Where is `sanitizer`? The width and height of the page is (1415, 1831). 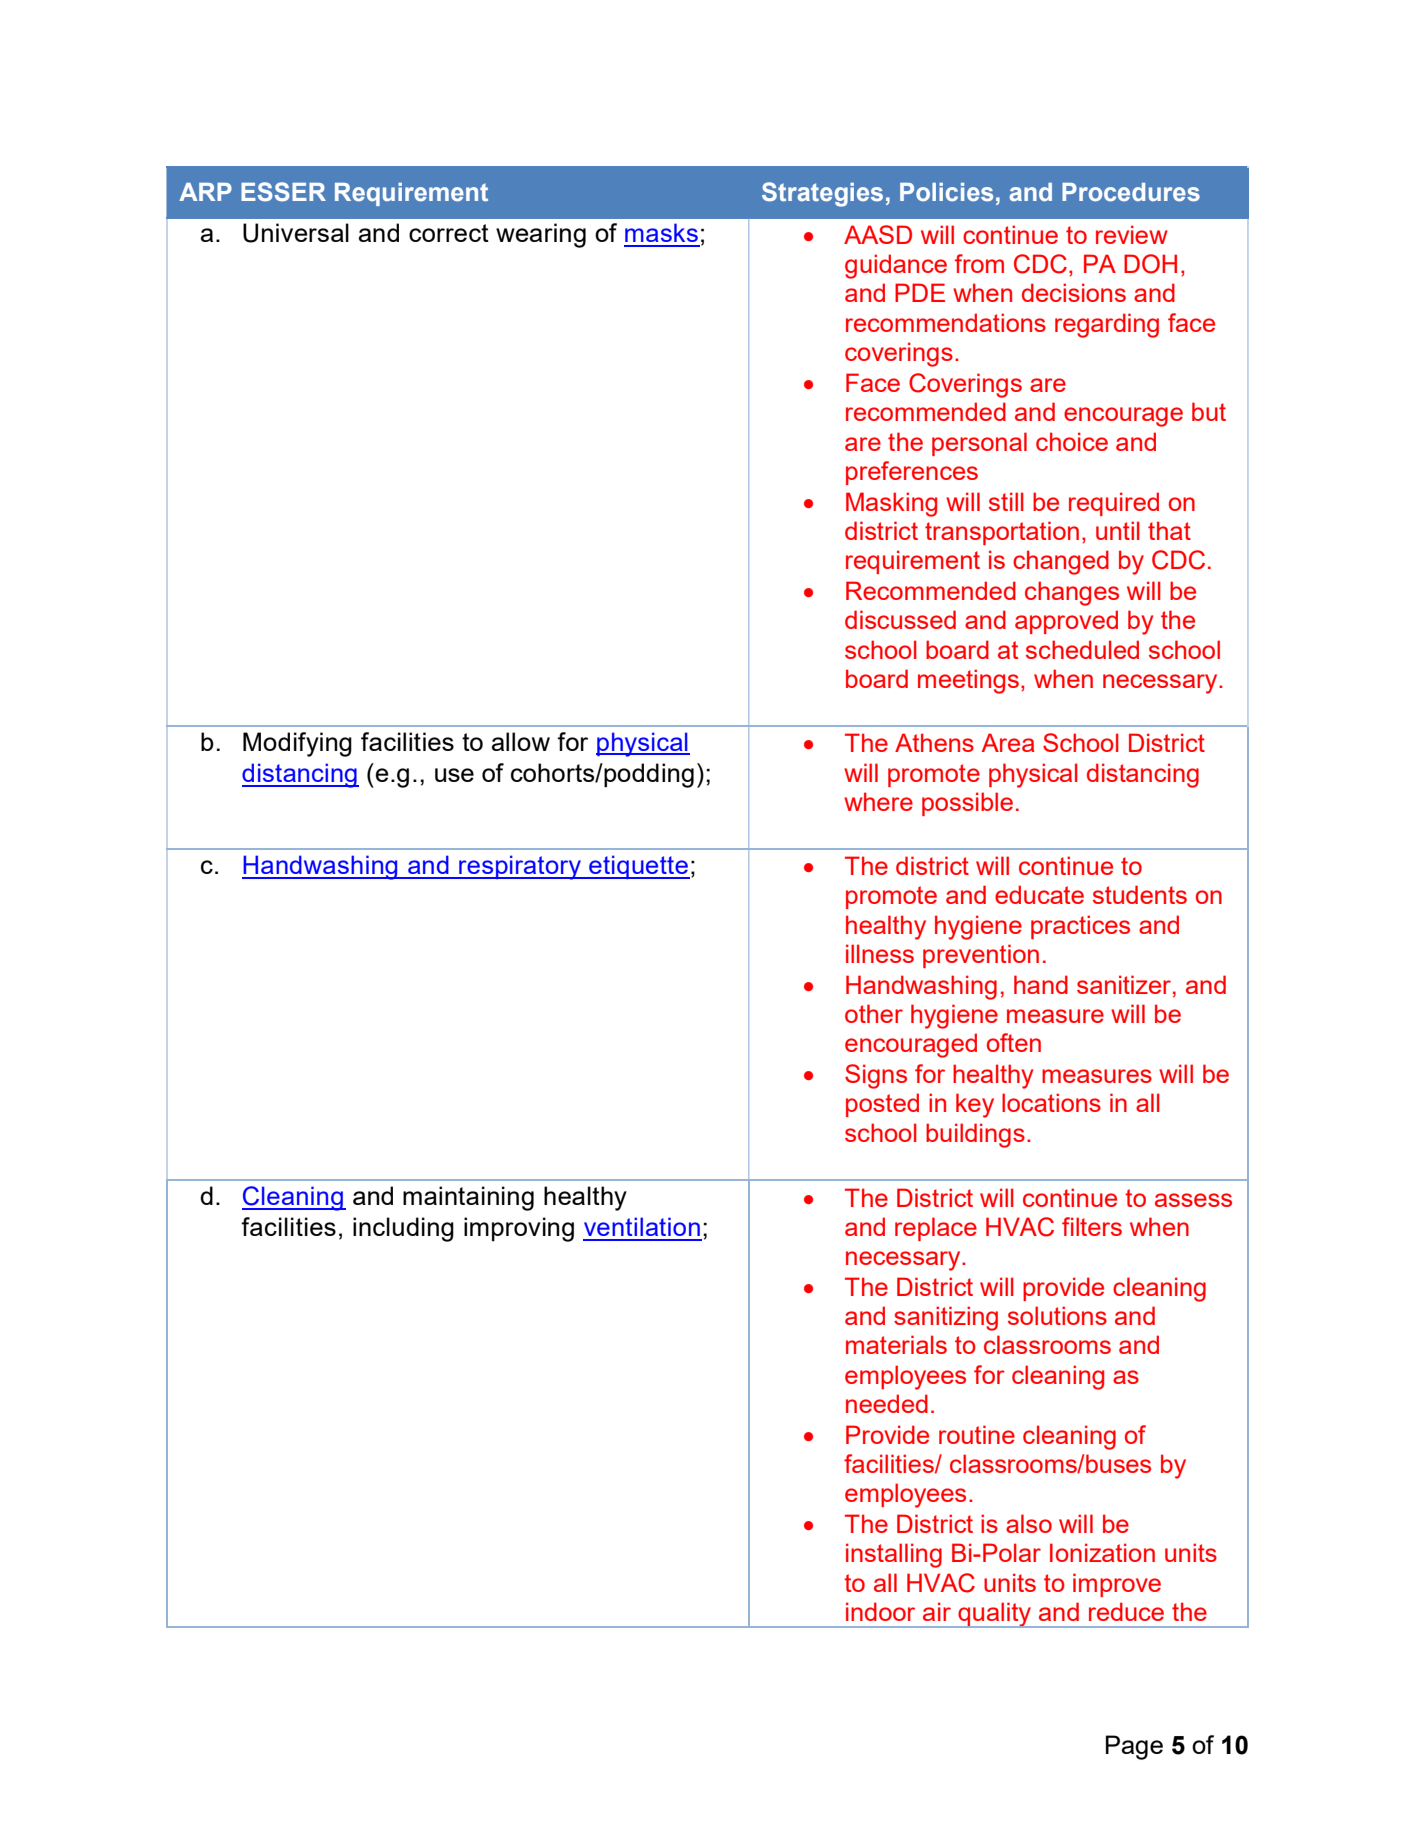
sanitizer is located at coordinates (1124, 984).
